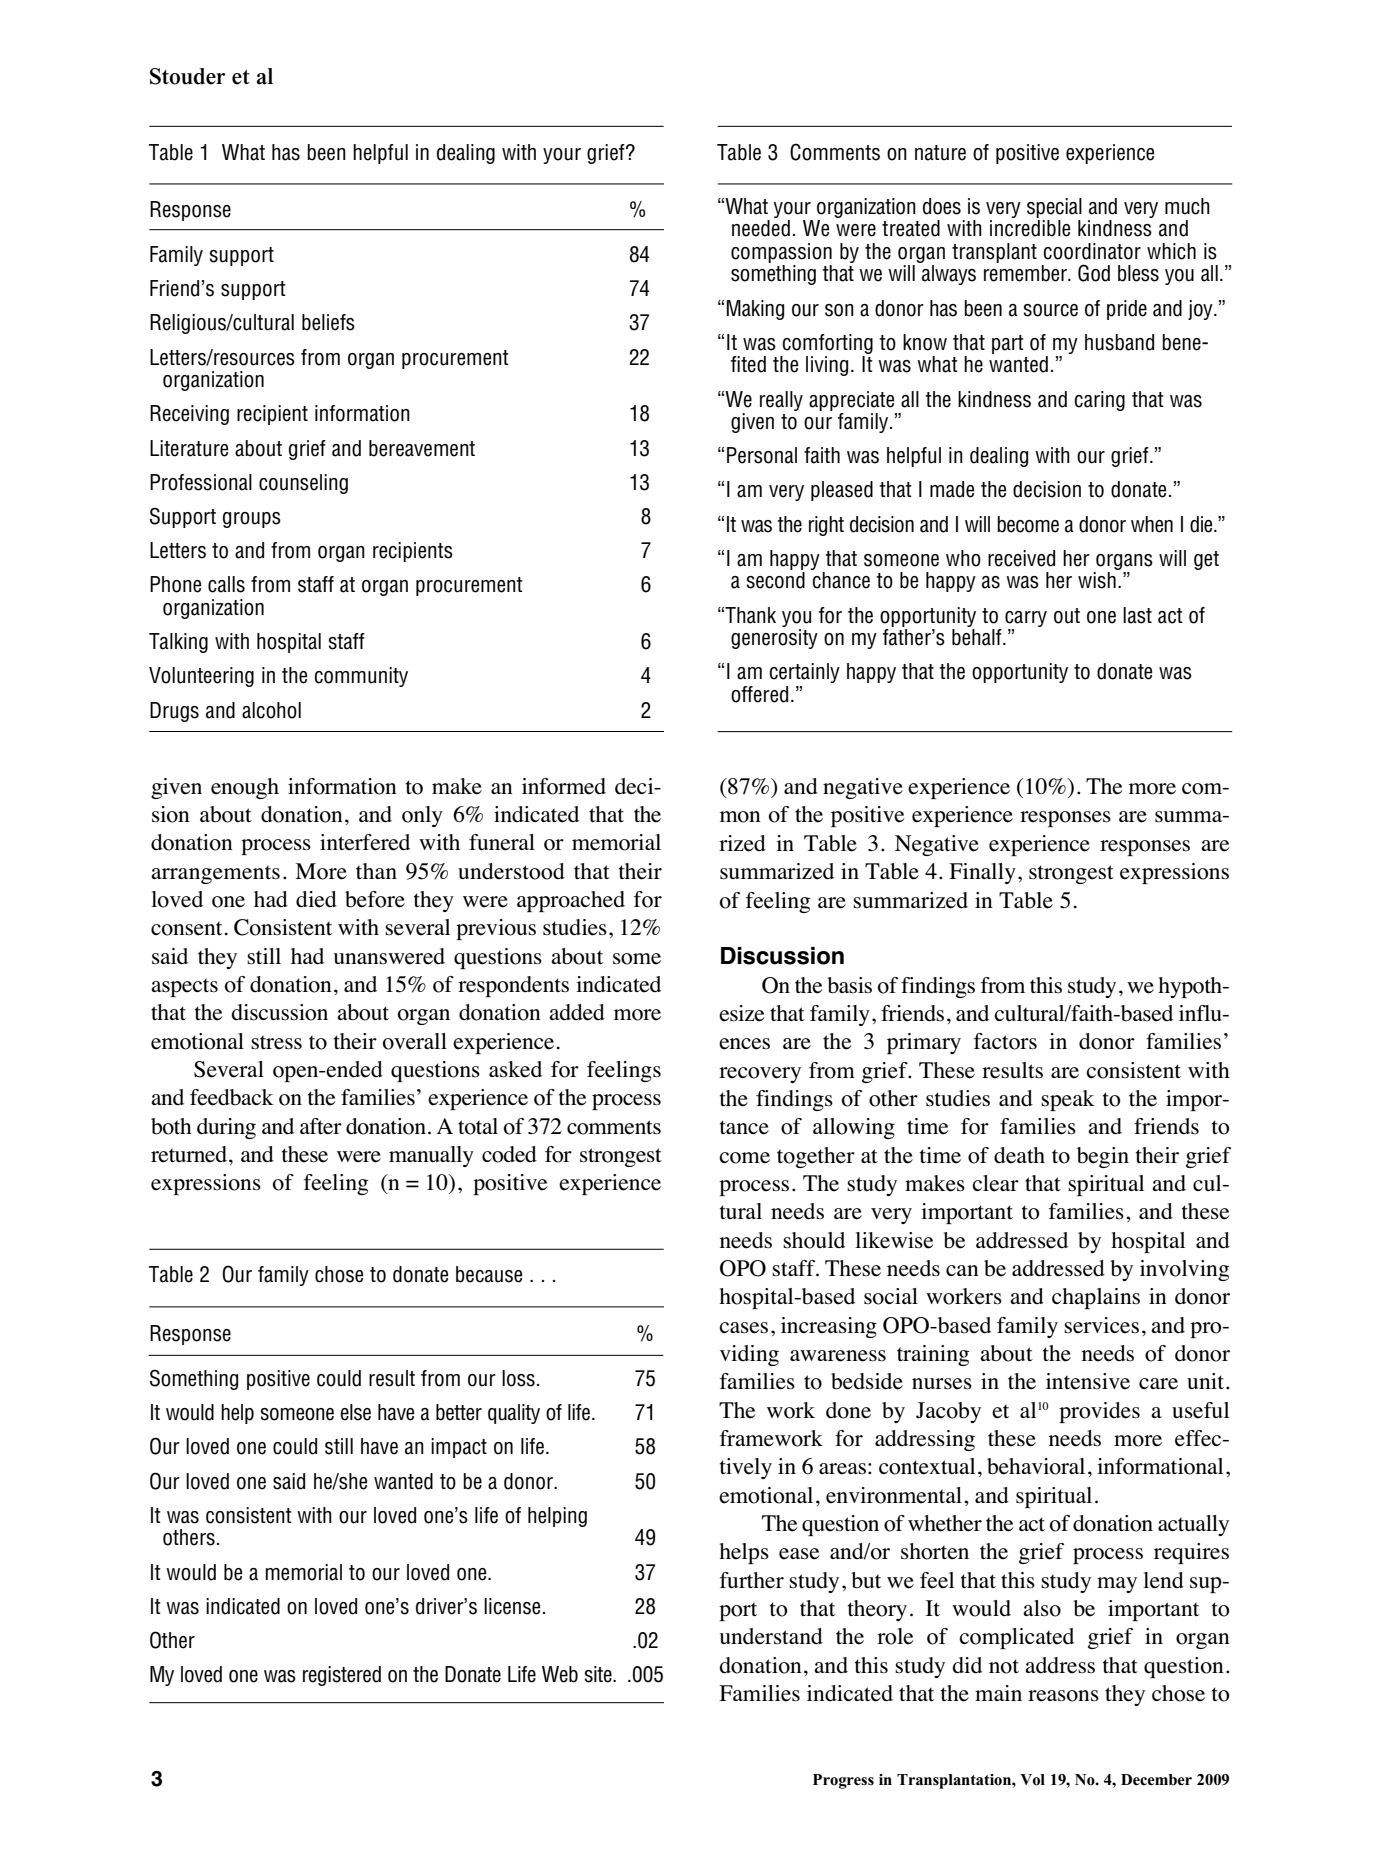  Describe the element at coordinates (564, 786) in the document. I see `informed` at that location.
